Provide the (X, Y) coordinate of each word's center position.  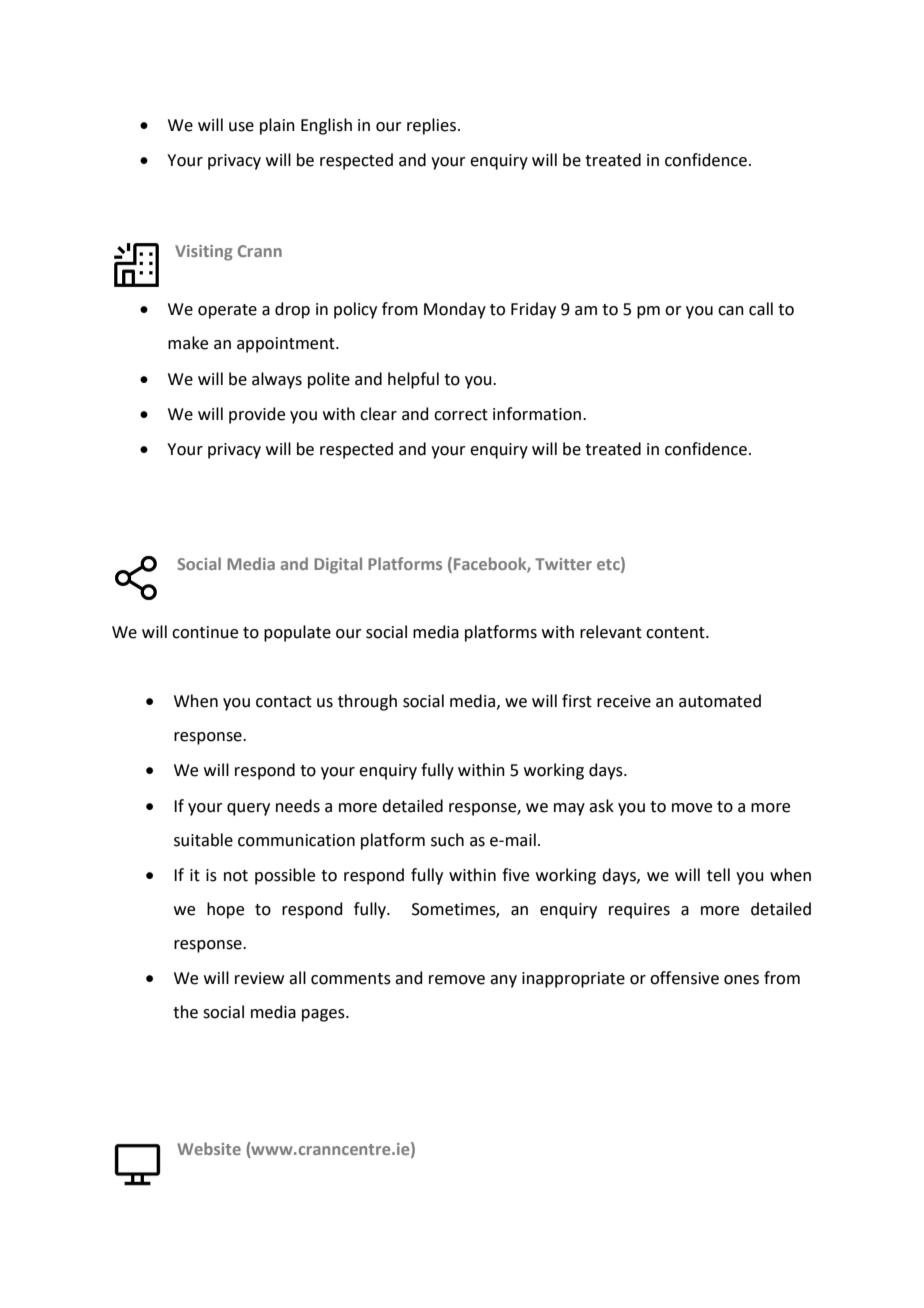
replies (431, 126)
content (676, 633)
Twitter (563, 564)
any (503, 981)
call (761, 309)
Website (209, 1148)
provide (257, 415)
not (236, 876)
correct (461, 415)
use (241, 127)
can (731, 311)
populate (297, 633)
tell (718, 875)
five (515, 875)
